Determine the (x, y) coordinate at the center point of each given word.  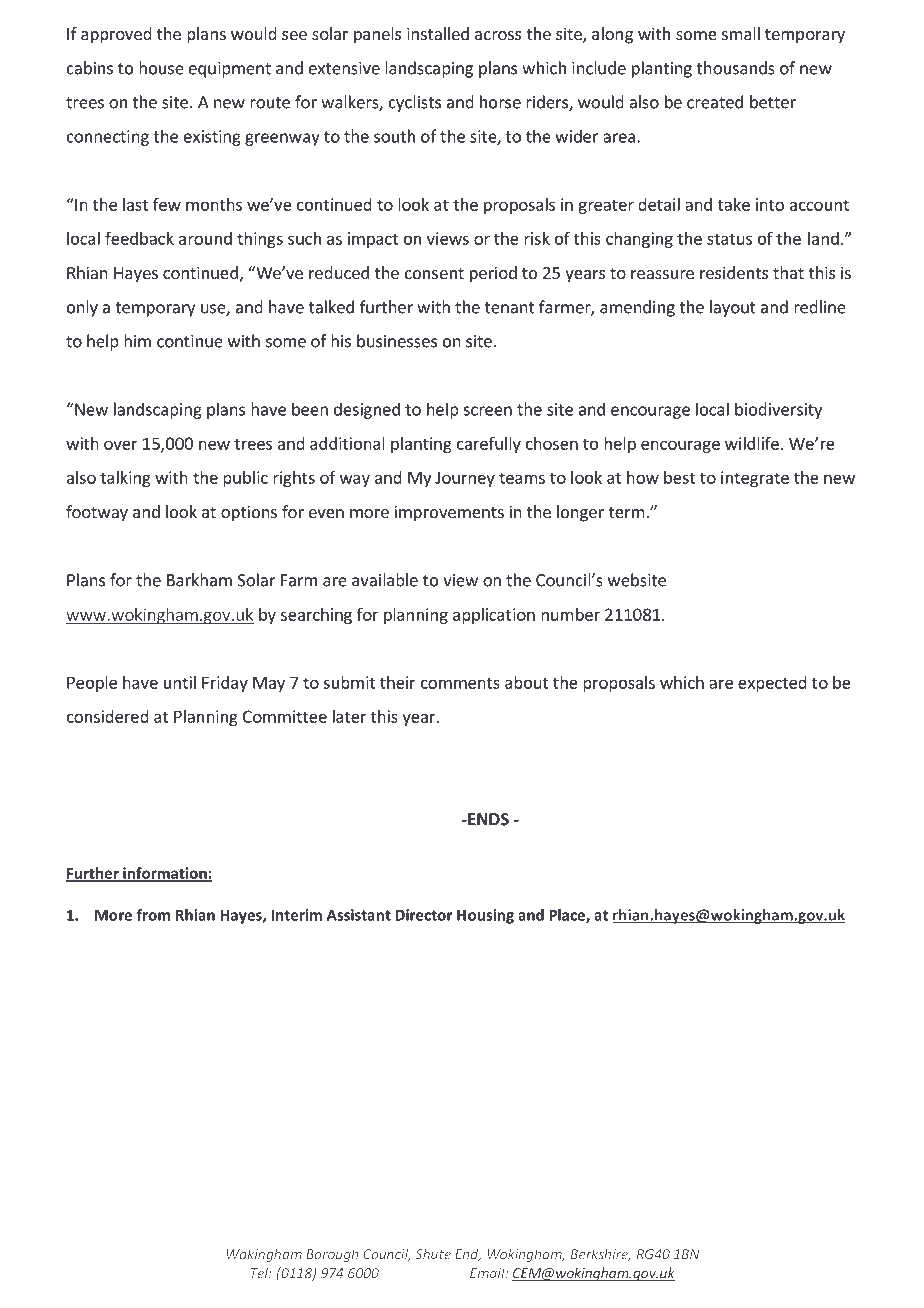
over (121, 445)
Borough (332, 1255)
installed (438, 33)
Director (424, 915)
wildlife (752, 443)
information (165, 874)
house (161, 68)
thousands (735, 68)
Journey (465, 479)
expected (772, 684)
